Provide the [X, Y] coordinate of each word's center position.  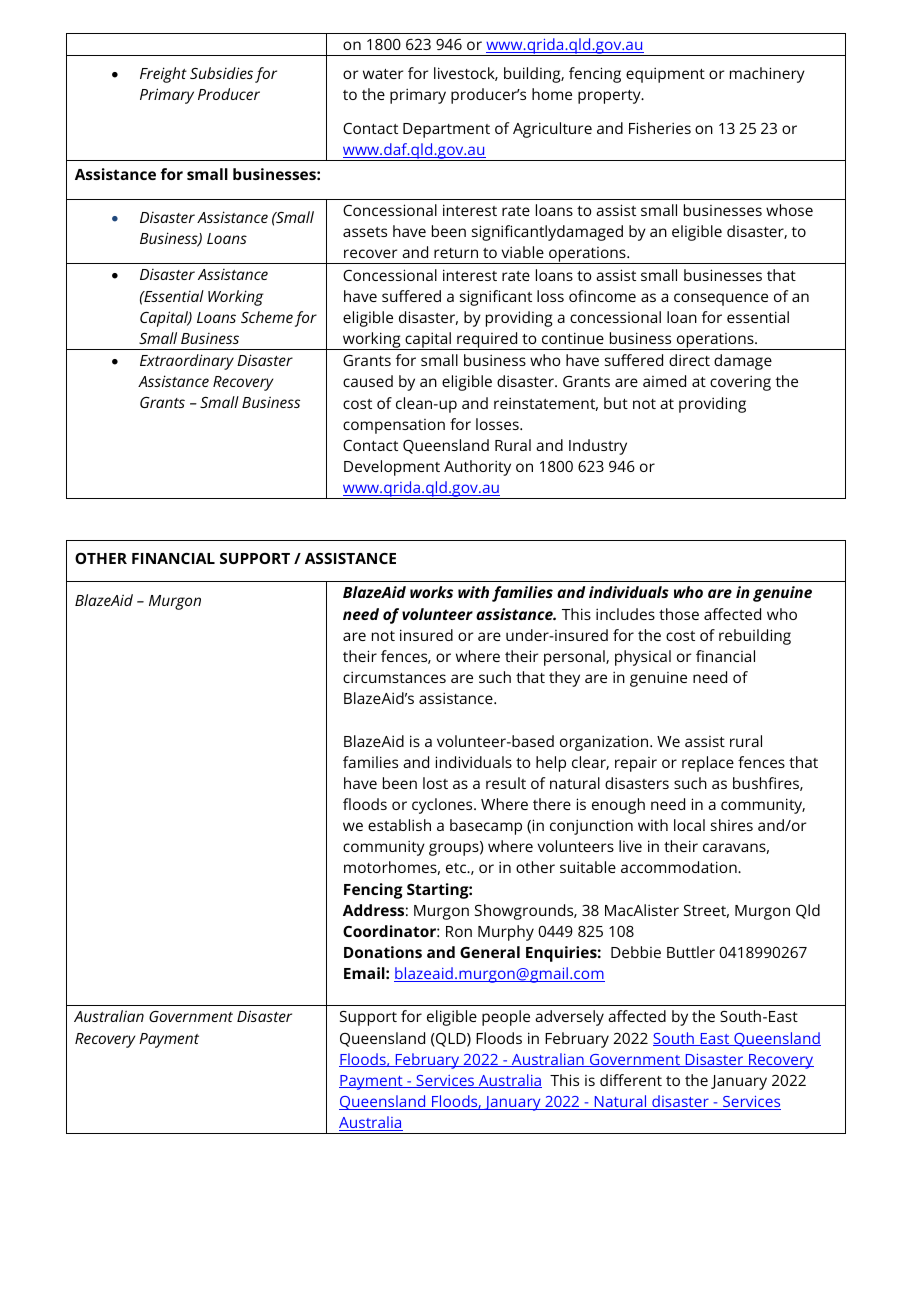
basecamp [486, 827]
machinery [767, 75]
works [431, 592]
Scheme [267, 317]
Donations [383, 952]
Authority [477, 468]
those [679, 614]
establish [399, 825]
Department [446, 130]
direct [689, 360]
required [487, 341]
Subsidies [221, 73]
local [689, 825]
